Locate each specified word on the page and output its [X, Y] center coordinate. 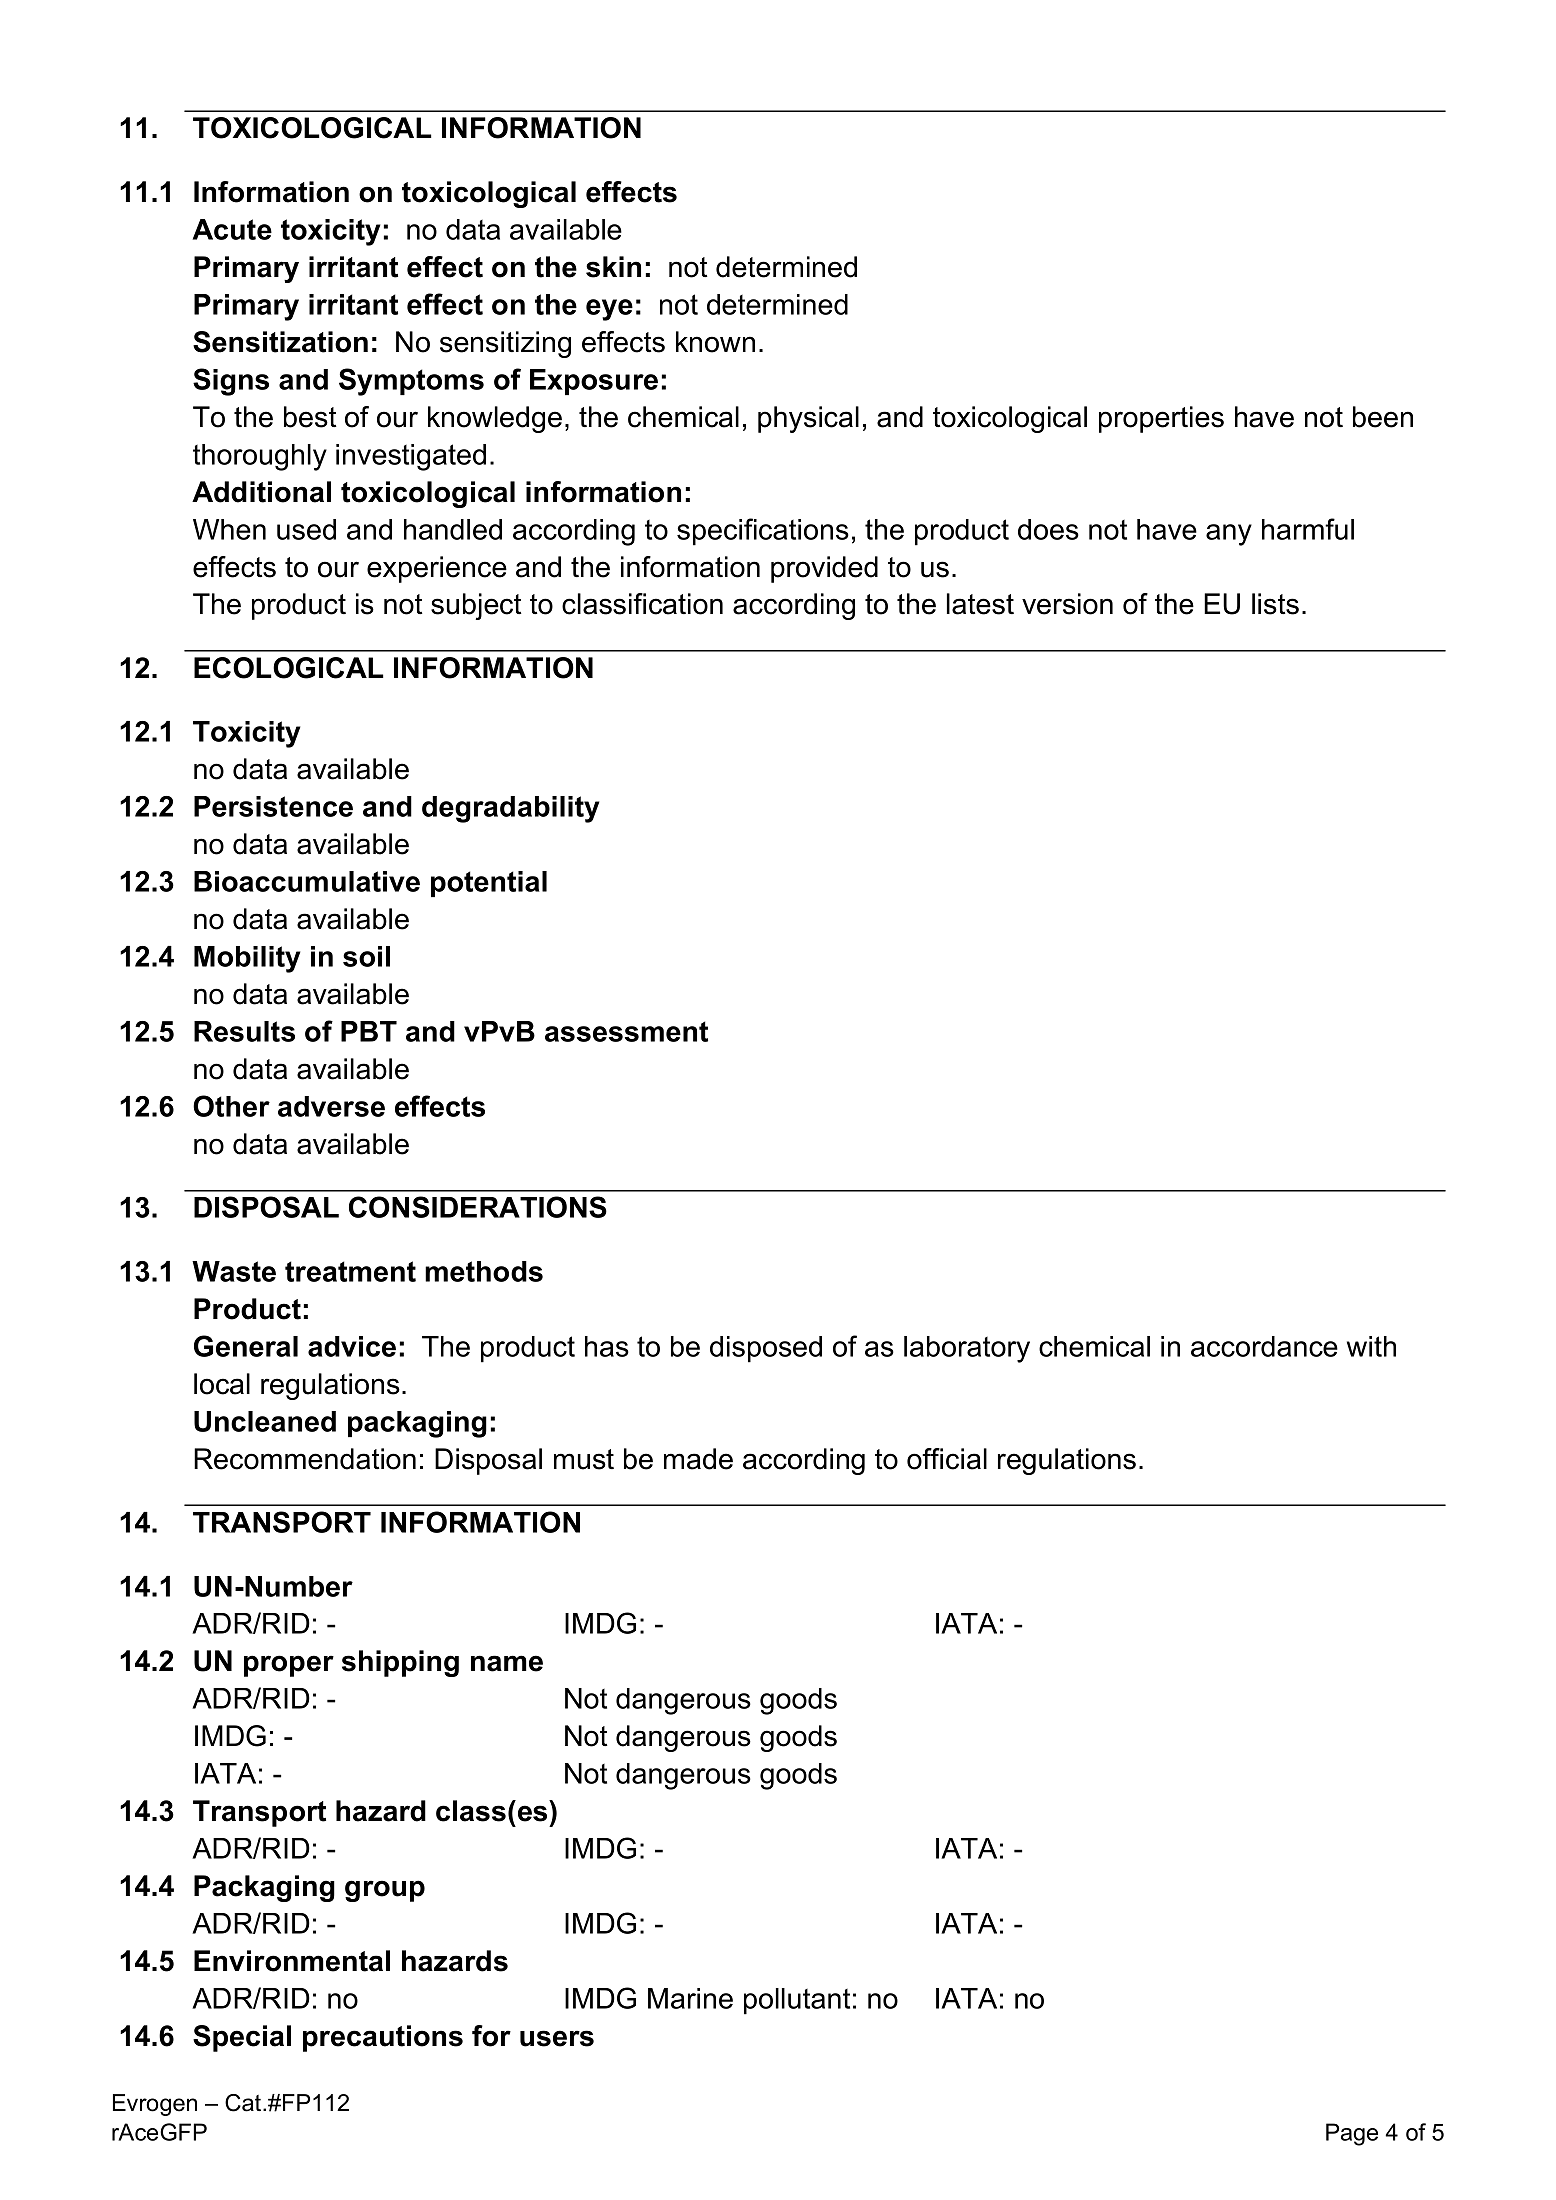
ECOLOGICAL [289, 668]
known [715, 342]
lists [1275, 604]
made [698, 1459]
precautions [383, 2038]
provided [824, 569]
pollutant [797, 2001]
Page [1352, 2134]
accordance [1264, 1346]
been [1383, 417]
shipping [400, 1663]
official [947, 1459]
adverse [331, 1106]
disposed [766, 1349]
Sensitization [280, 342]
